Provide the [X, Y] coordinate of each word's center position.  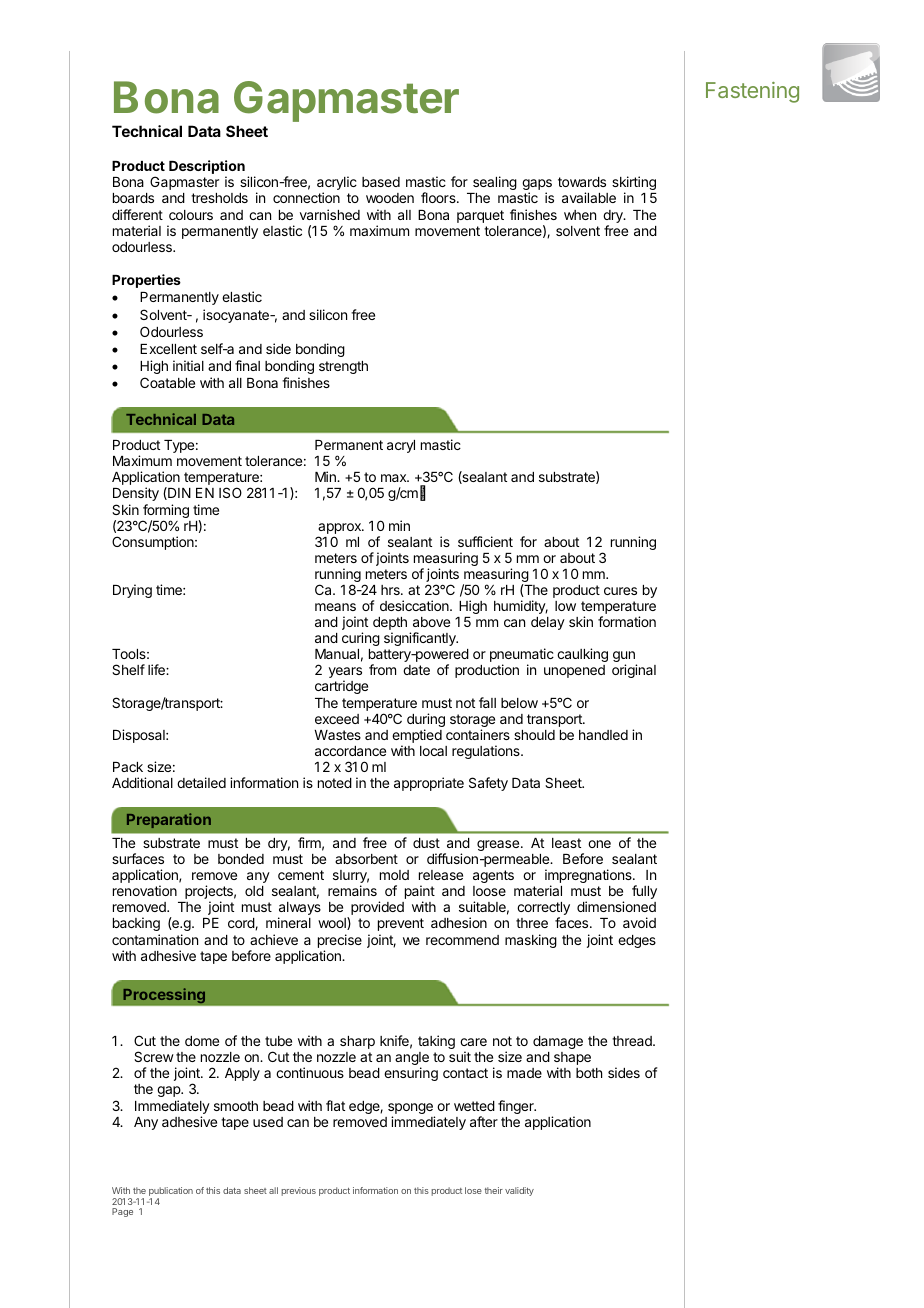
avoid [639, 922]
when [580, 215]
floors [439, 197]
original [634, 671]
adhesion [459, 922]
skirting [634, 184]
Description [207, 168]
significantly [421, 639]
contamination [155, 939]
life [157, 669]
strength [343, 367]
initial [188, 365]
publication [171, 1193]
